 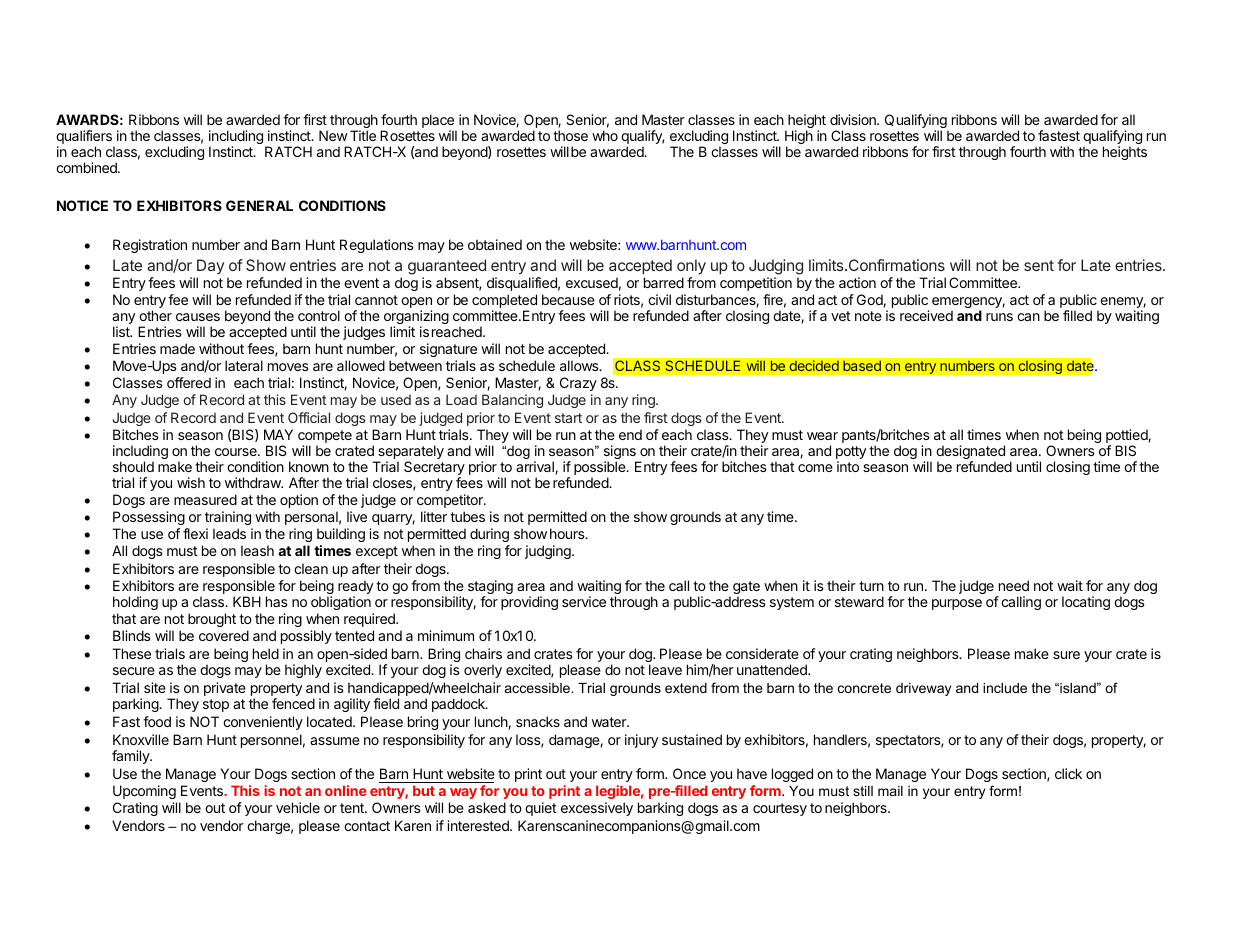 What do you see at coordinates (999, 317) in the screenshot?
I see `runs` at bounding box center [999, 317].
